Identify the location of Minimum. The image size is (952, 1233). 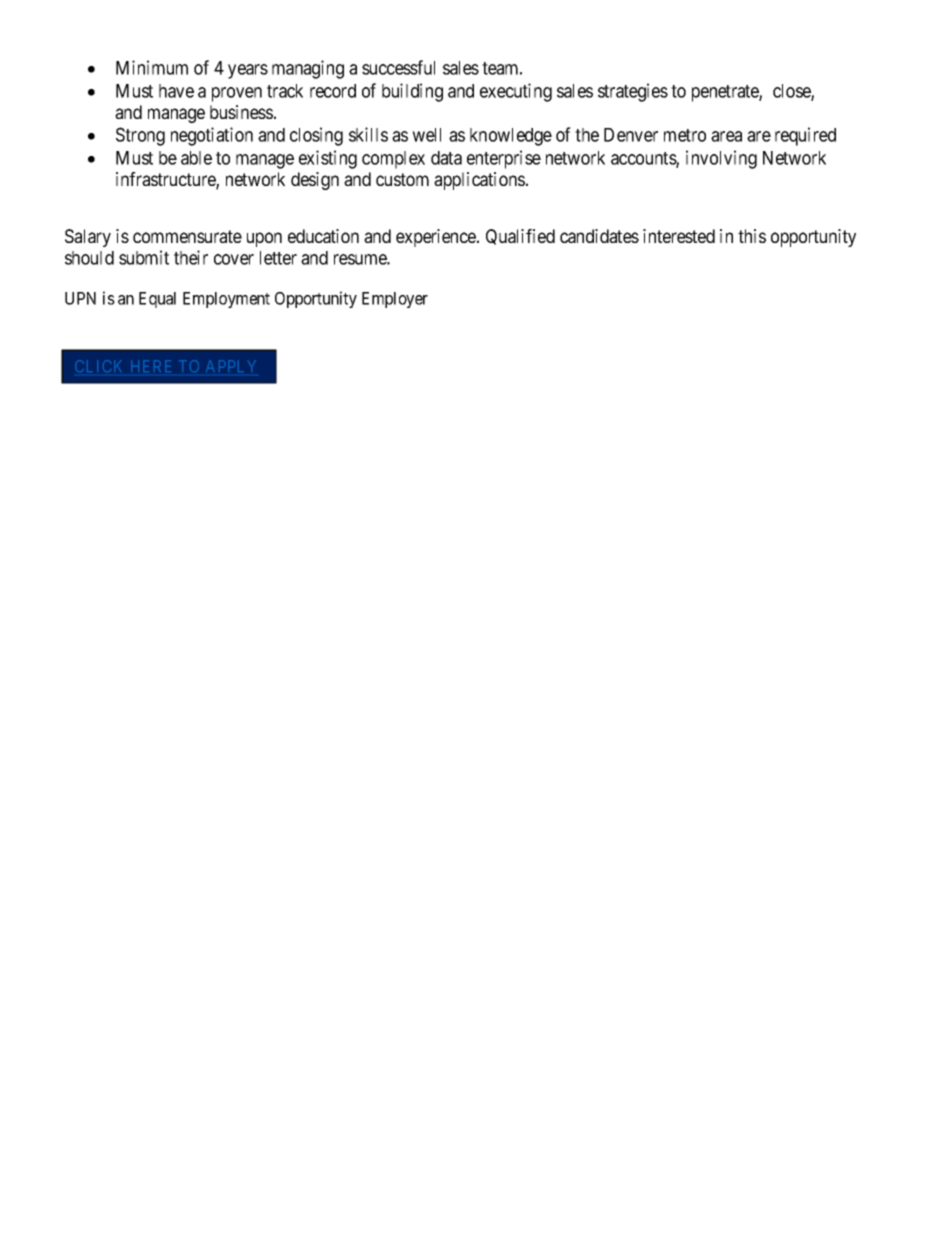
(152, 67).
